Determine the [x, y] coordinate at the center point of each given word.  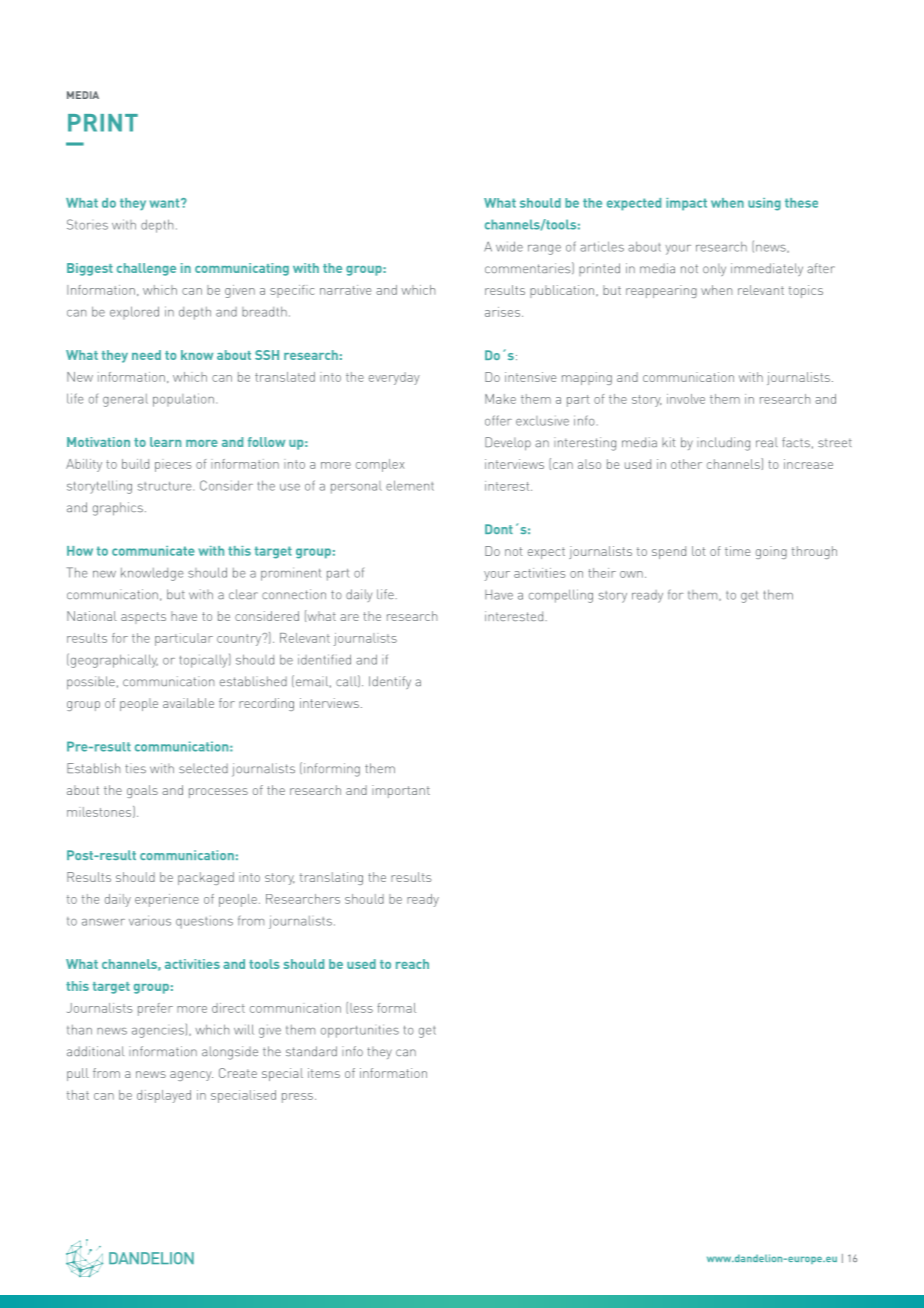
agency [191, 1076]
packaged [206, 878]
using [764, 204]
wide [509, 246]
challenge [146, 269]
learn [165, 442]
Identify [390, 682]
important [401, 791]
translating [331, 878]
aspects [143, 618]
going [771, 552]
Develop [508, 444]
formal [396, 1008]
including [723, 444]
